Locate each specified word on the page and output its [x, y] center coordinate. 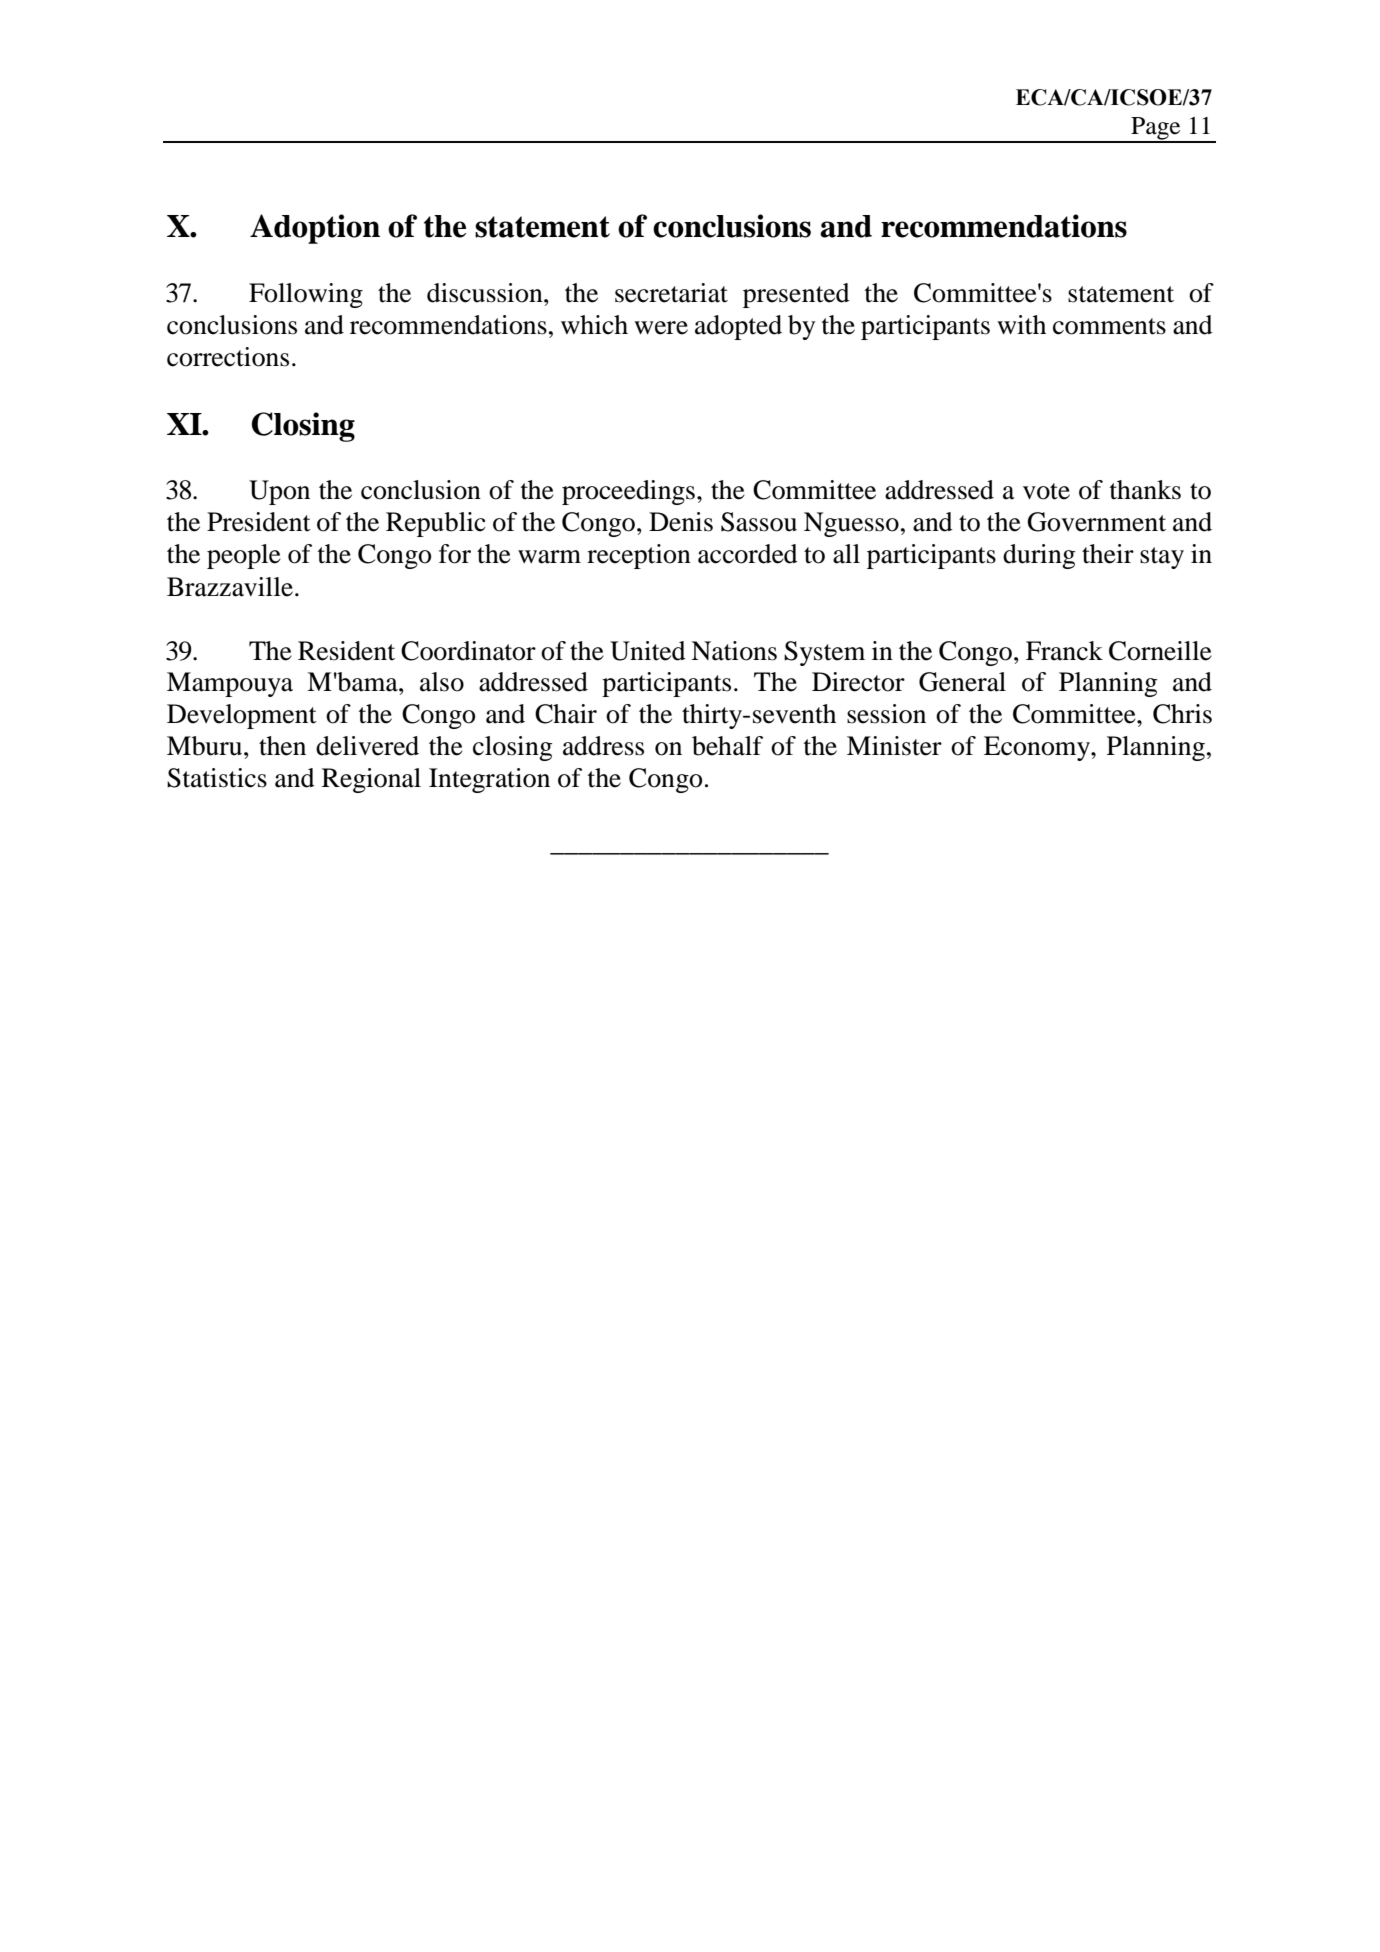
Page [1156, 129]
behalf [727, 746]
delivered [367, 746]
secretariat [671, 293]
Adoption [315, 229]
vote [1046, 491]
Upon [279, 492]
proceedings [628, 492]
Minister [894, 746]
